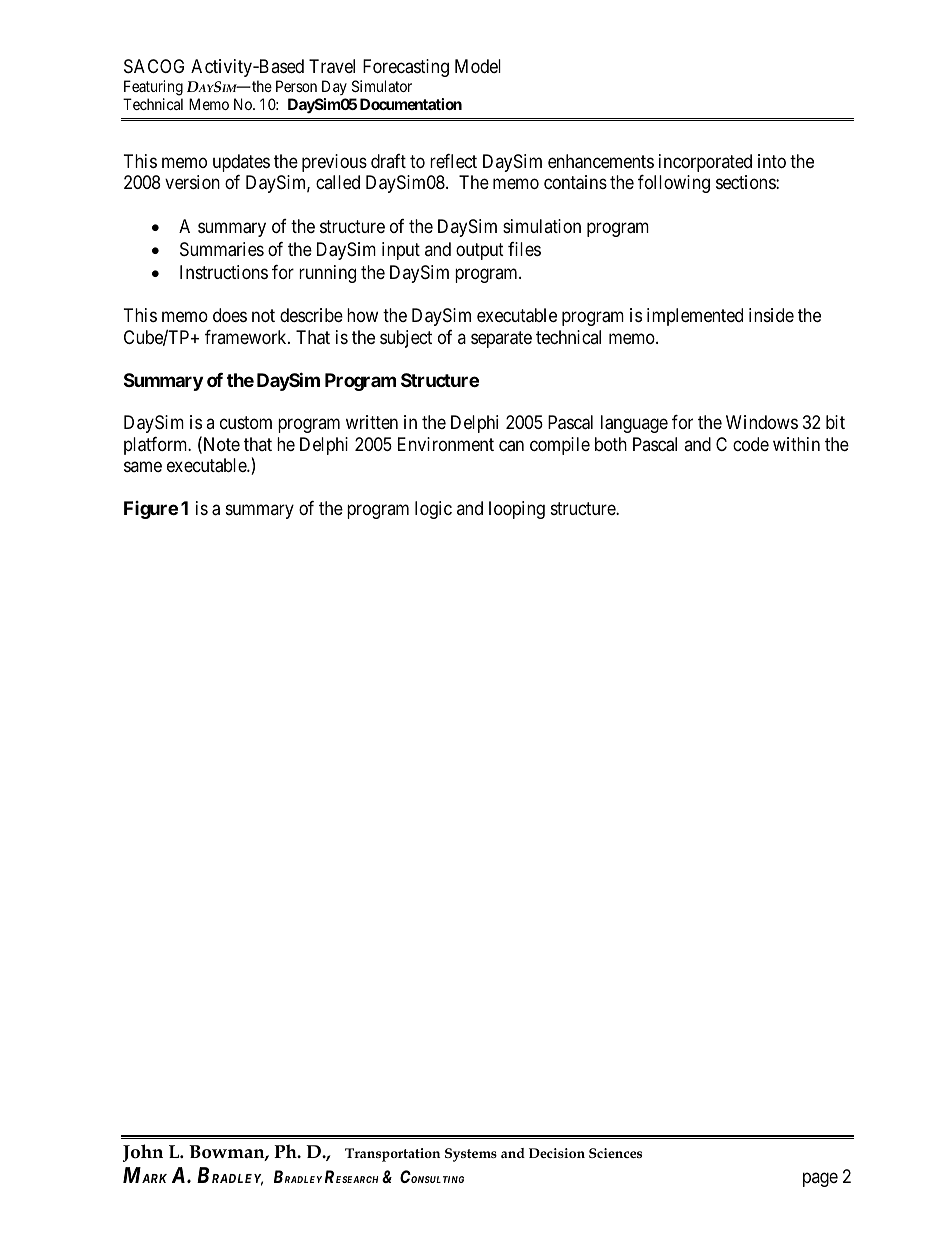  What do you see at coordinates (751, 444) in the screenshot?
I see `code` at bounding box center [751, 444].
